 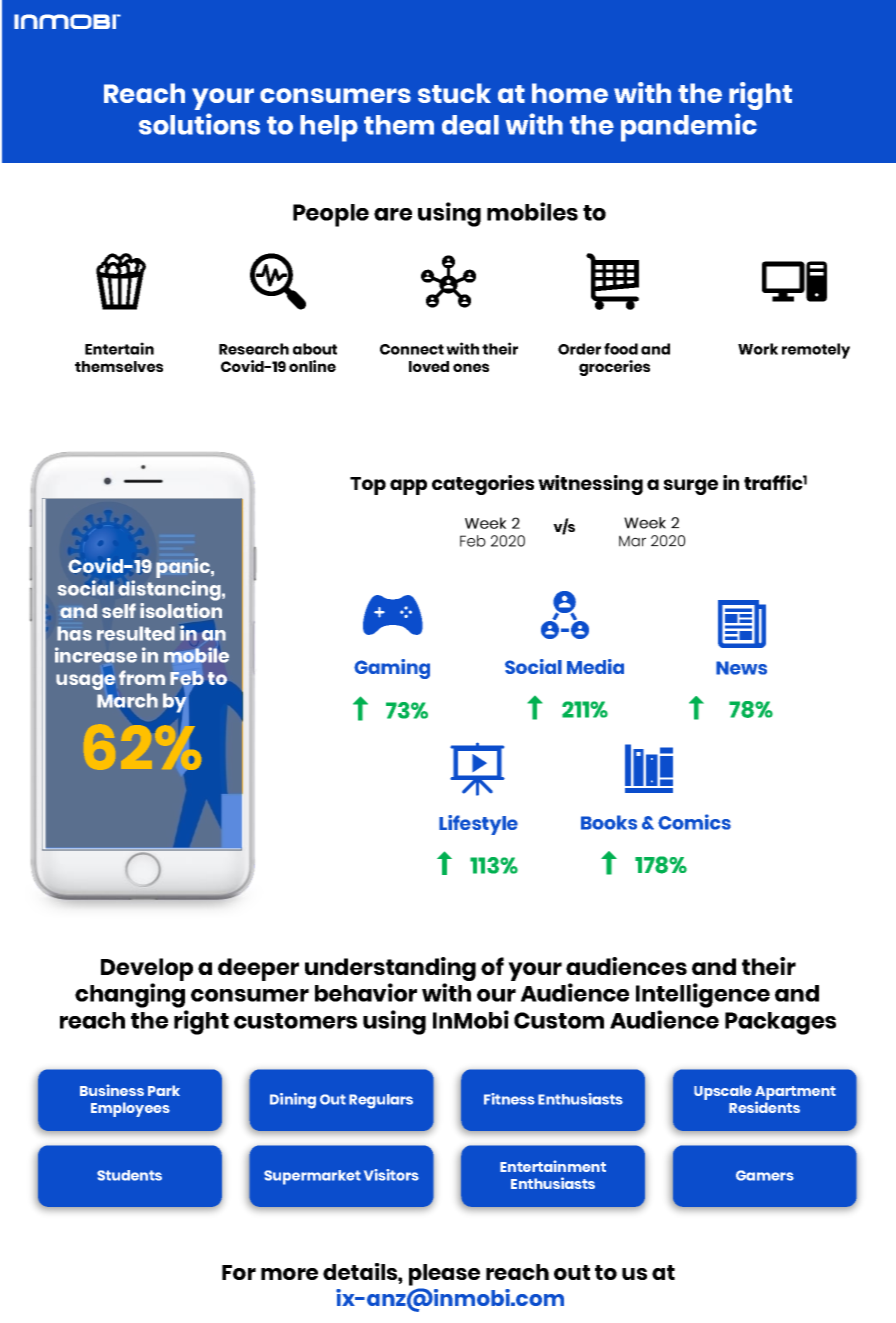 What do you see at coordinates (758, 349) in the screenshot?
I see `Work` at bounding box center [758, 349].
